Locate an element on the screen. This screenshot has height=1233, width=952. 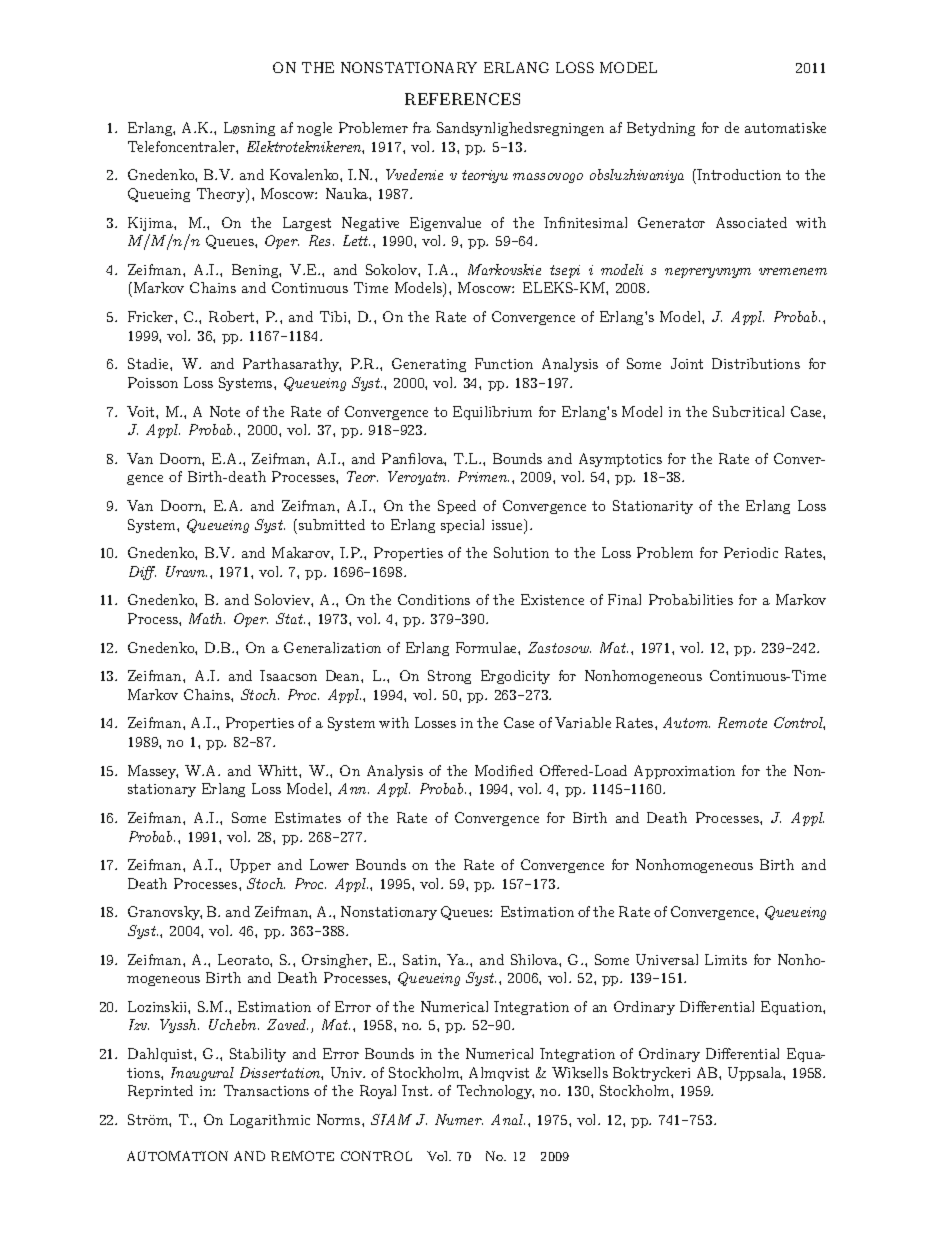
Ann is located at coordinates (353, 788).
